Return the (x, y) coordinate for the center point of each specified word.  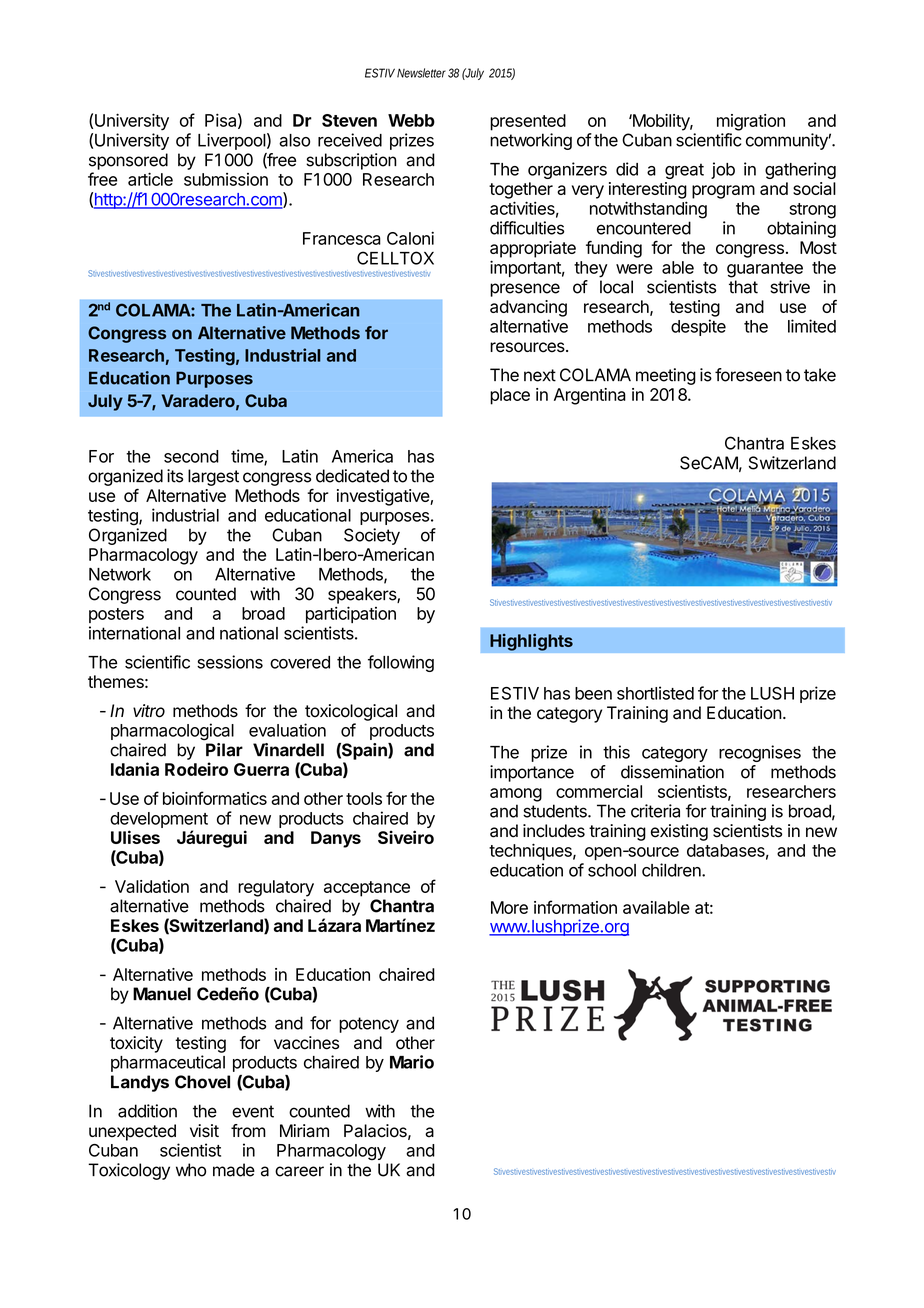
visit (204, 1131)
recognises (760, 753)
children (672, 870)
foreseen (748, 375)
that (743, 287)
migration (751, 122)
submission (226, 179)
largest (213, 477)
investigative (384, 497)
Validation (152, 886)
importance (532, 773)
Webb (411, 120)
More (509, 907)
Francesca (342, 238)
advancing (528, 308)
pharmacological (172, 732)
